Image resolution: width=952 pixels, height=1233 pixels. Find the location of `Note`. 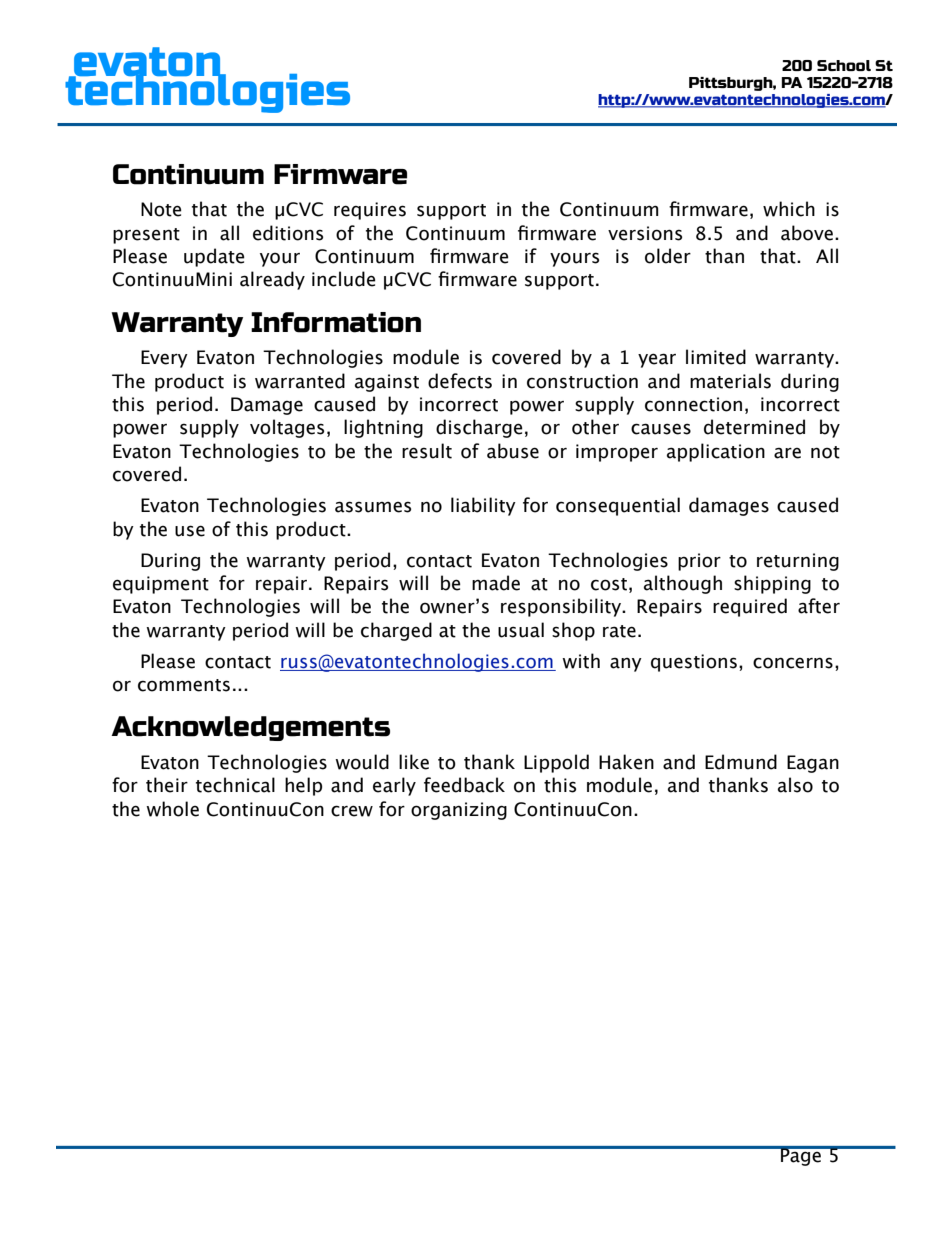

Note is located at coordinates (161, 209).
